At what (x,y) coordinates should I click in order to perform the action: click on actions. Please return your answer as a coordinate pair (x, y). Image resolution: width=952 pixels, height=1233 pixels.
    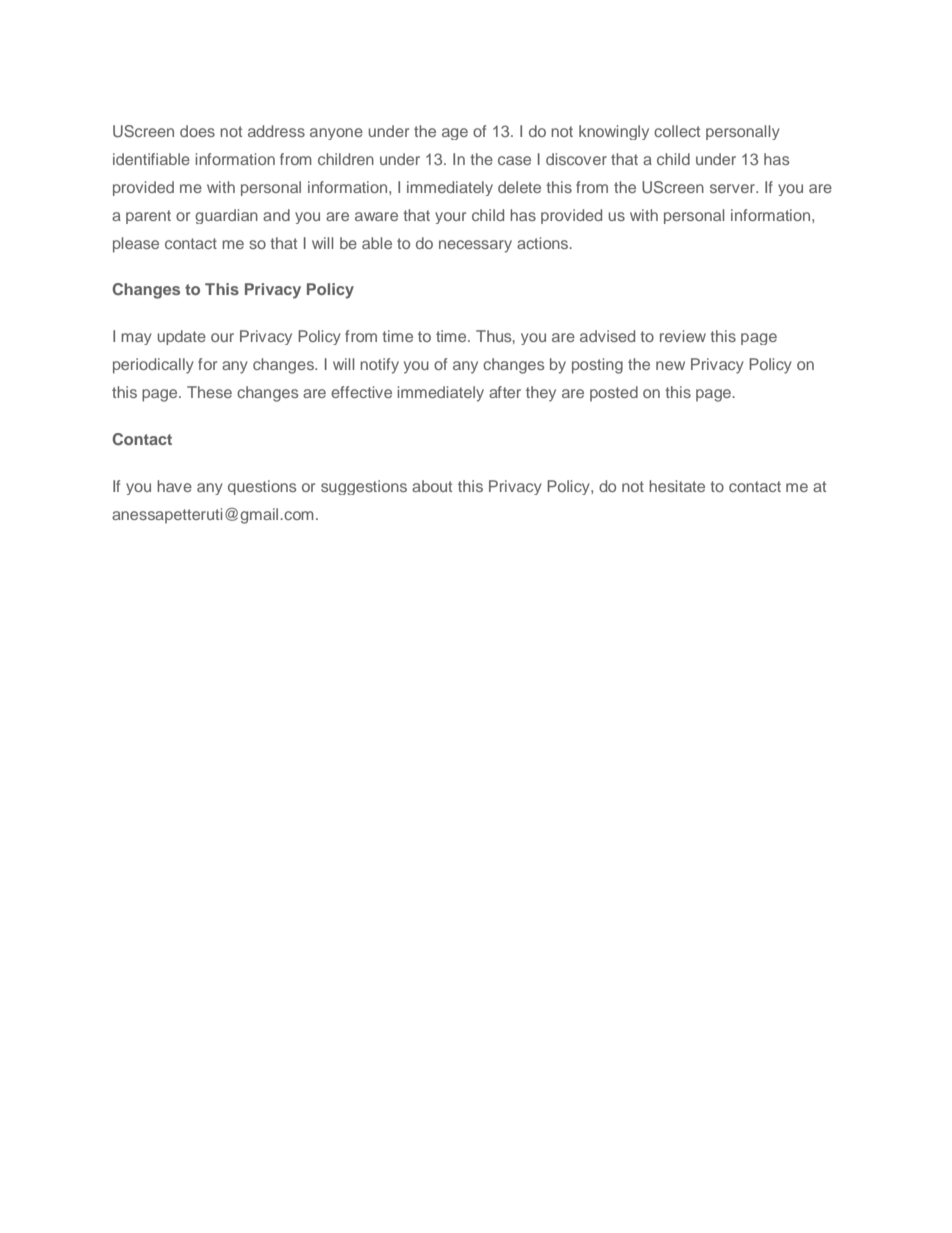
    Looking at the image, I should click on (544, 243).
